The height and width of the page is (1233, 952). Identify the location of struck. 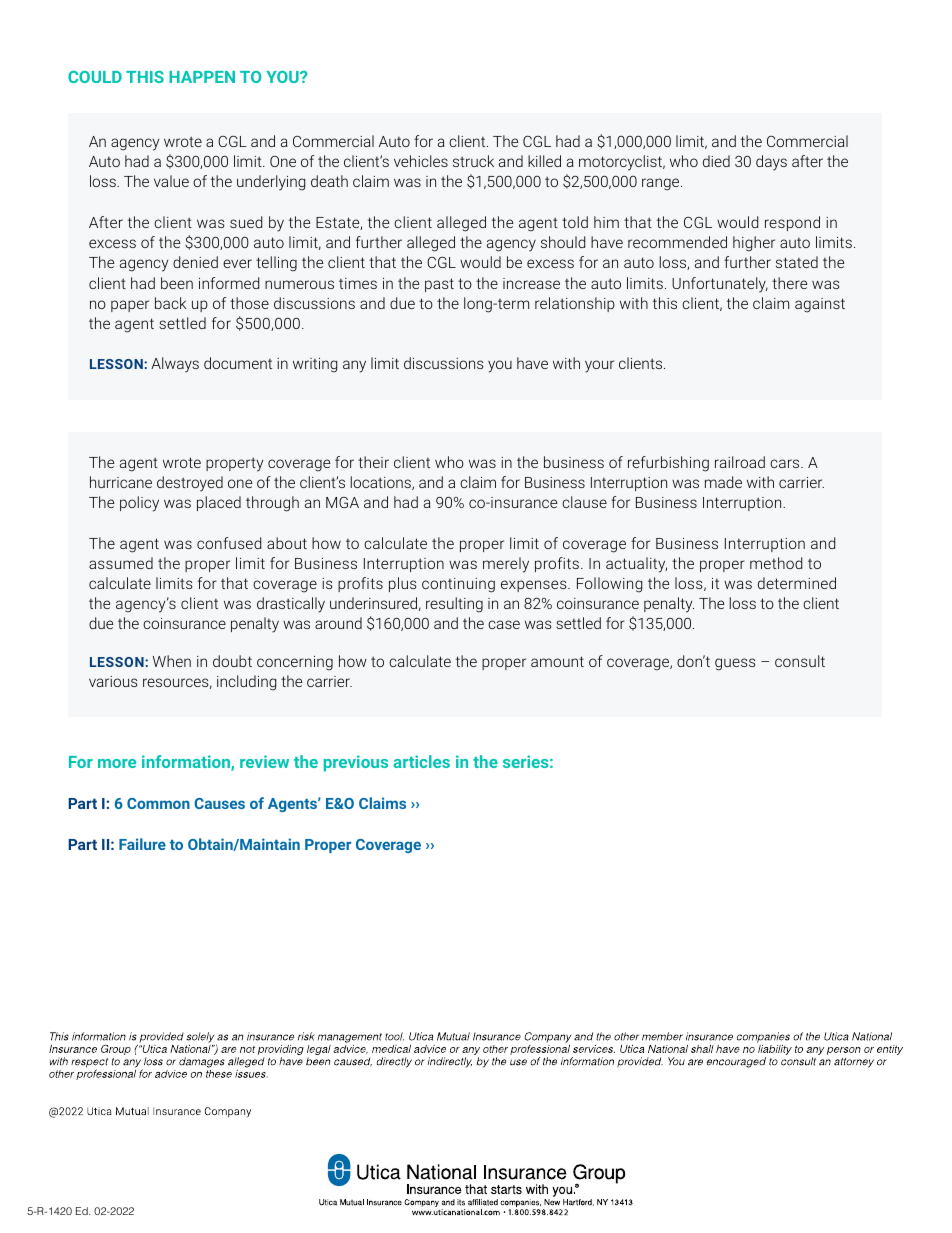
(473, 161).
